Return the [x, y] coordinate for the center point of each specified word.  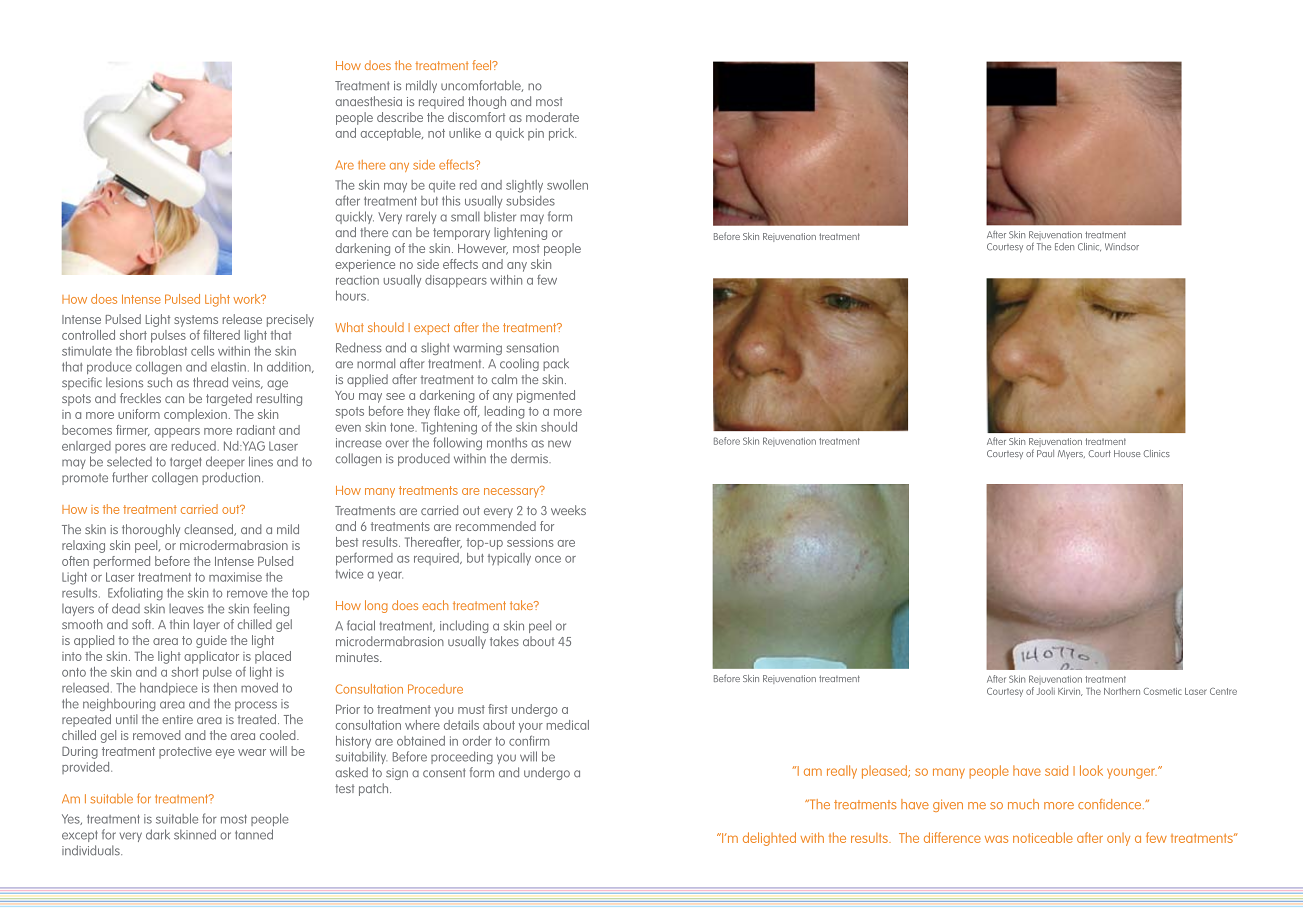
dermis [530, 458]
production [232, 478]
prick [562, 134]
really [842, 772]
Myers [1071, 454]
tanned [254, 834]
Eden [1064, 246]
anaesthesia [369, 101]
